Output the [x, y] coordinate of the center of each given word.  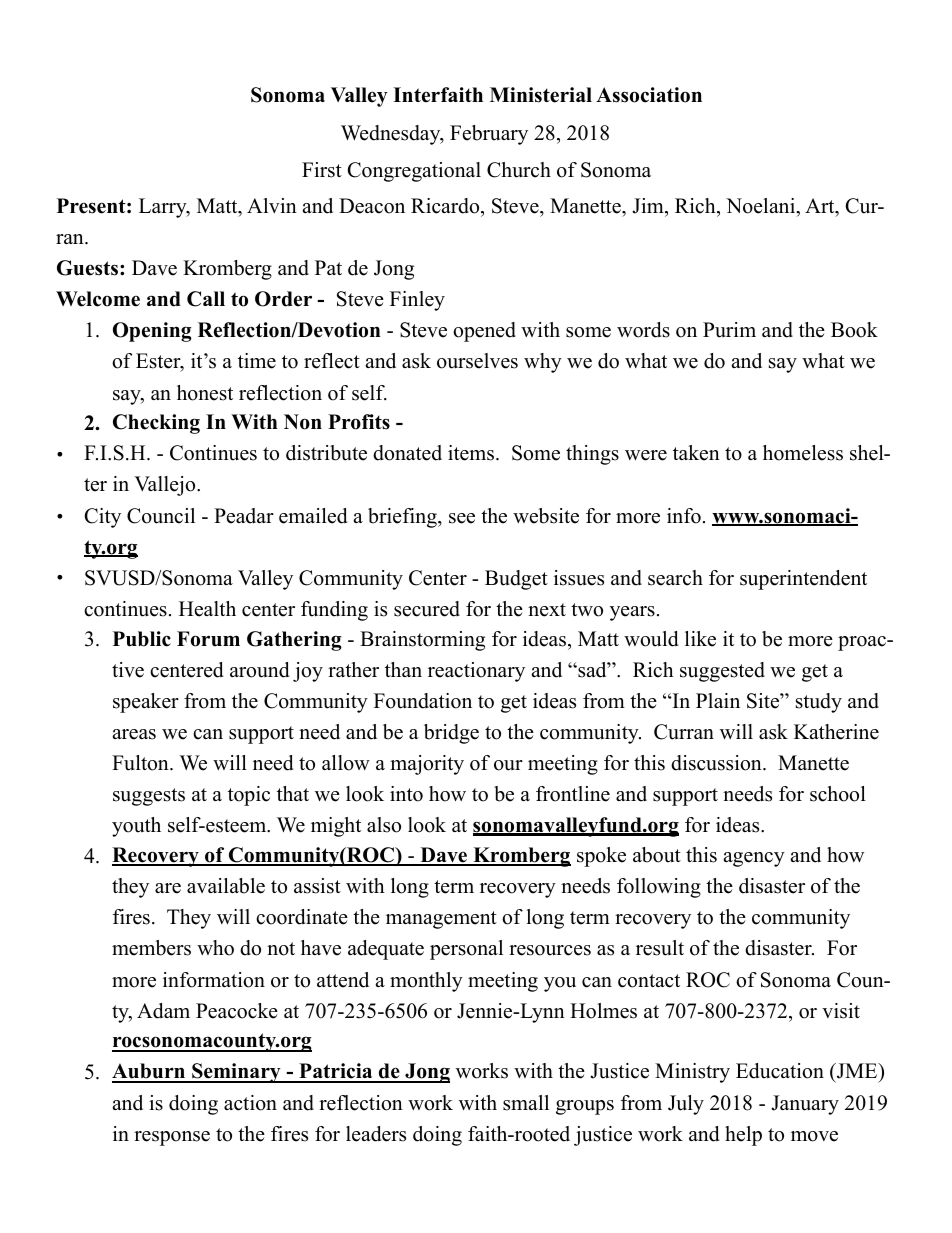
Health [207, 609]
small [526, 1103]
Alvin [272, 205]
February [489, 135]
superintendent [803, 580]
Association [649, 95]
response [172, 1138]
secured [427, 609]
